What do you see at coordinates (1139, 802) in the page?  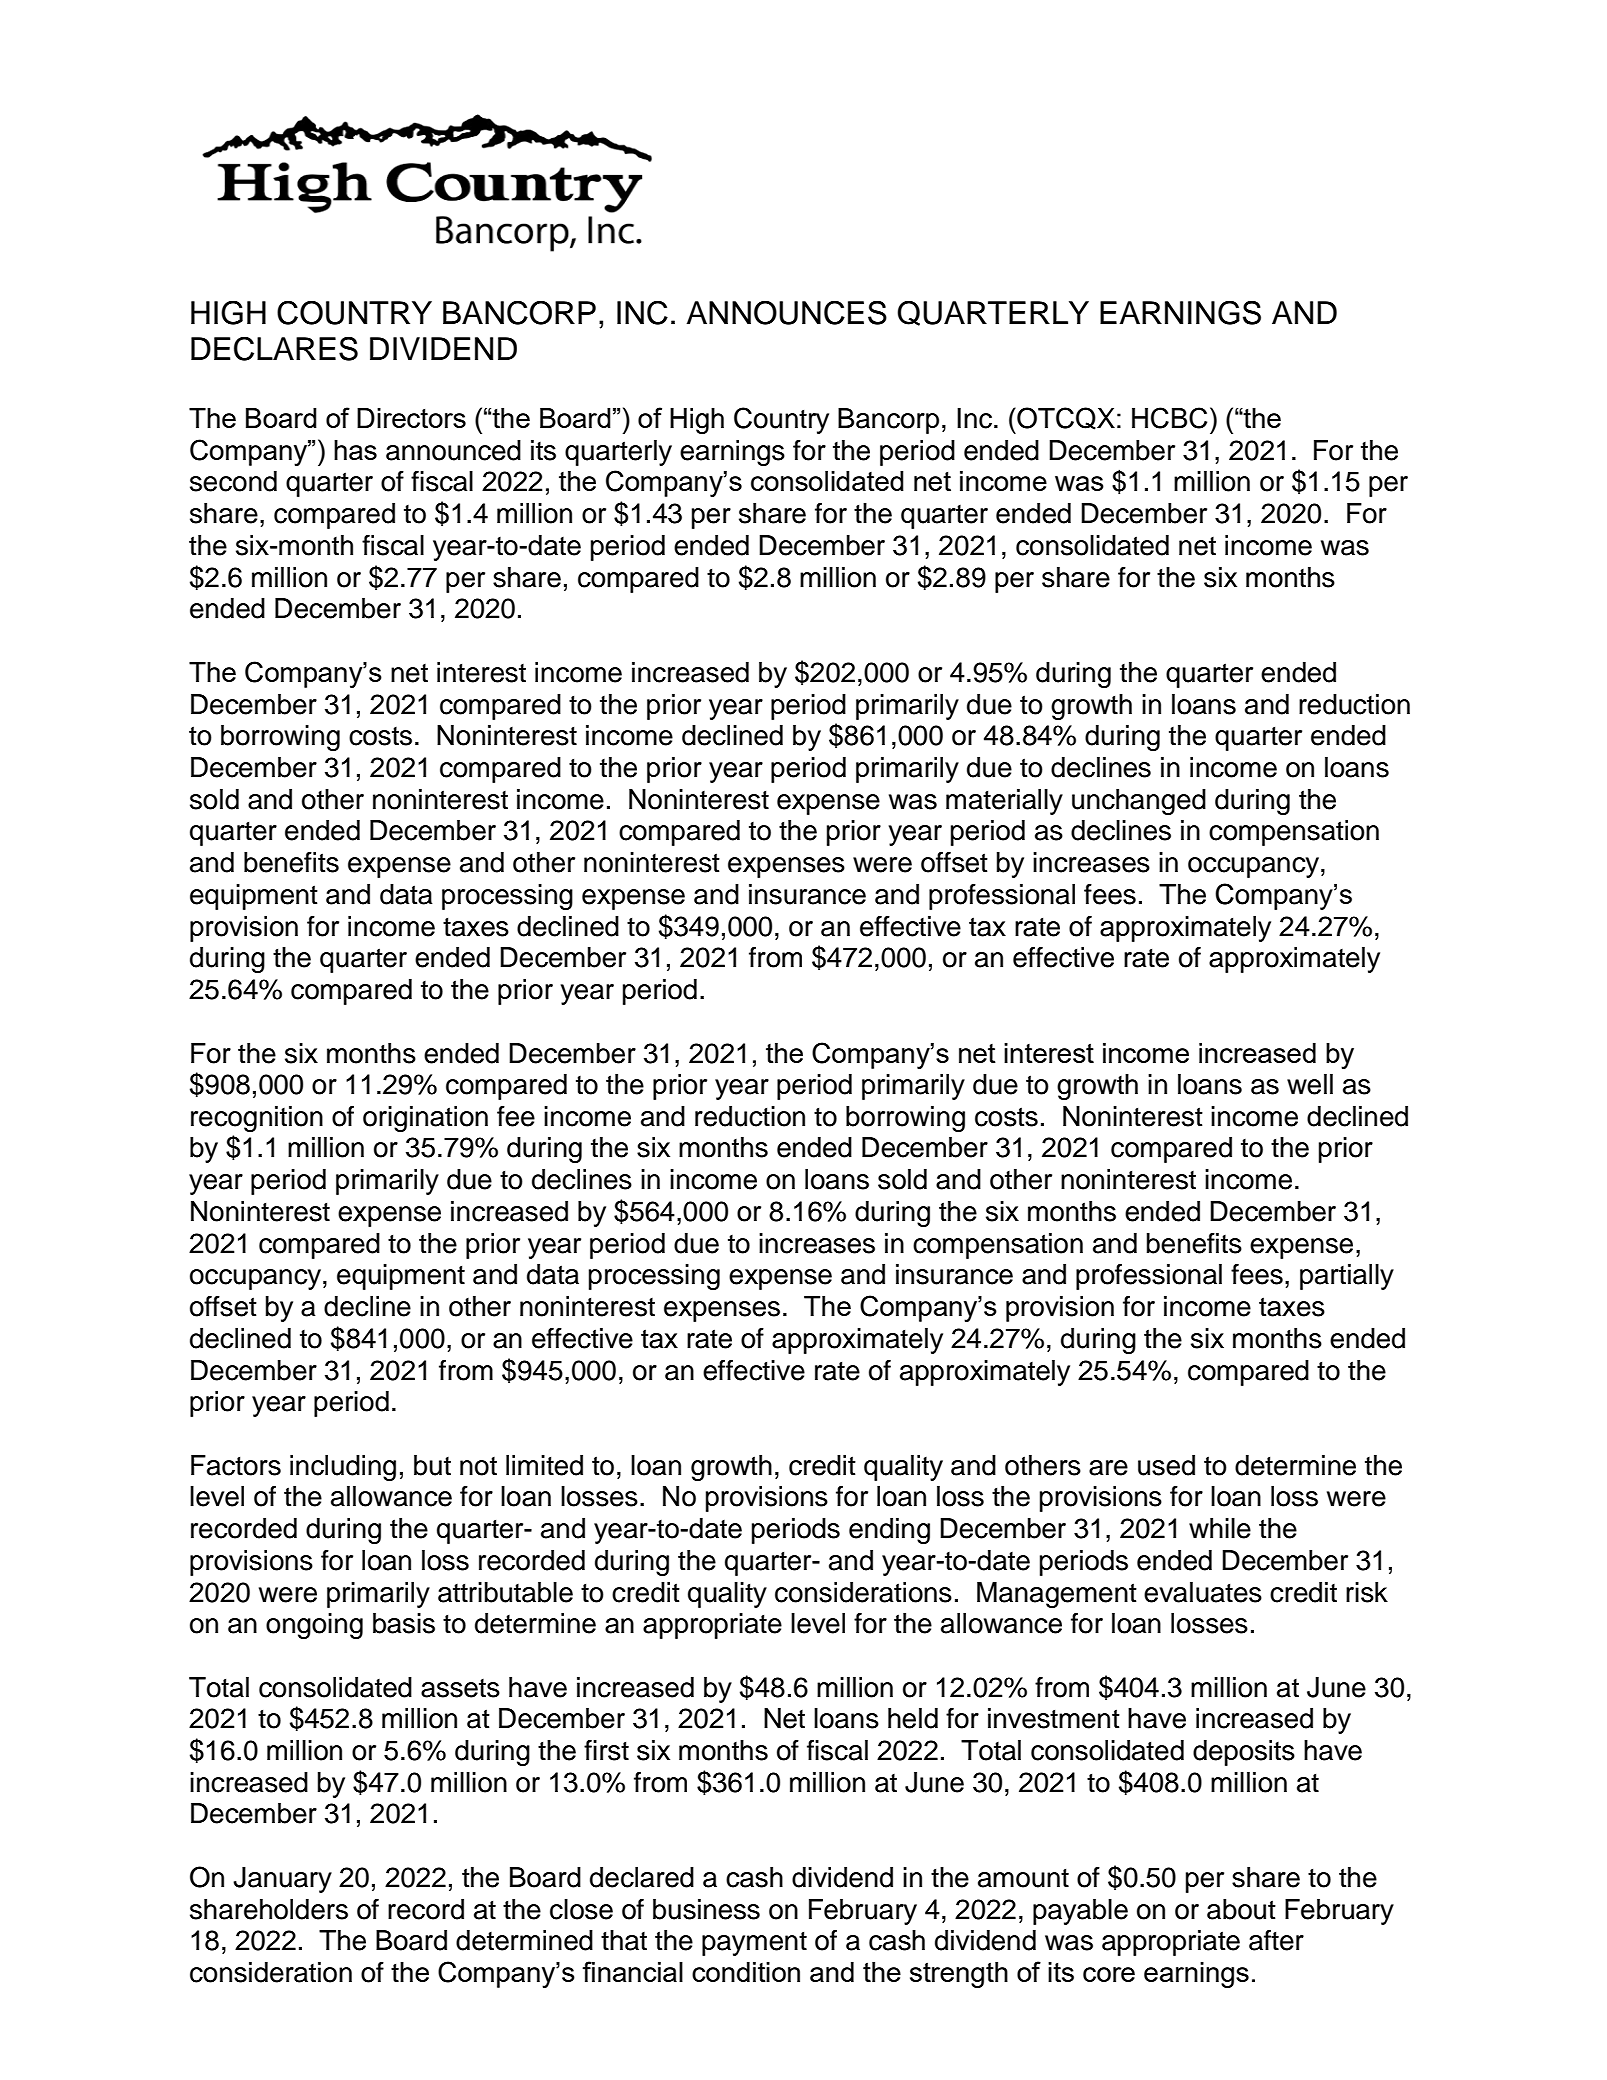 I see `unchanged` at bounding box center [1139, 802].
